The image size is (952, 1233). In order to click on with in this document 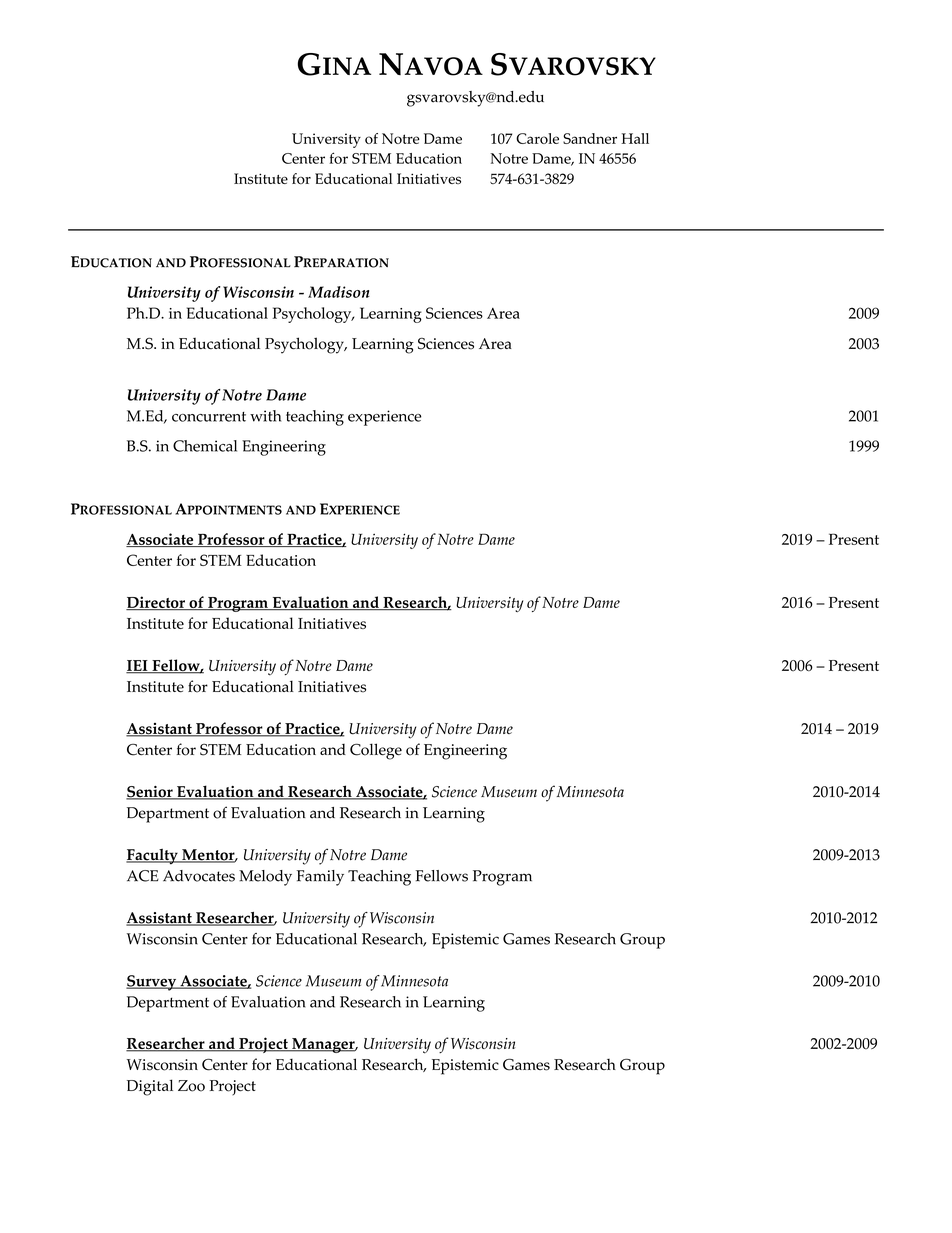, I will do `click(265, 416)`.
